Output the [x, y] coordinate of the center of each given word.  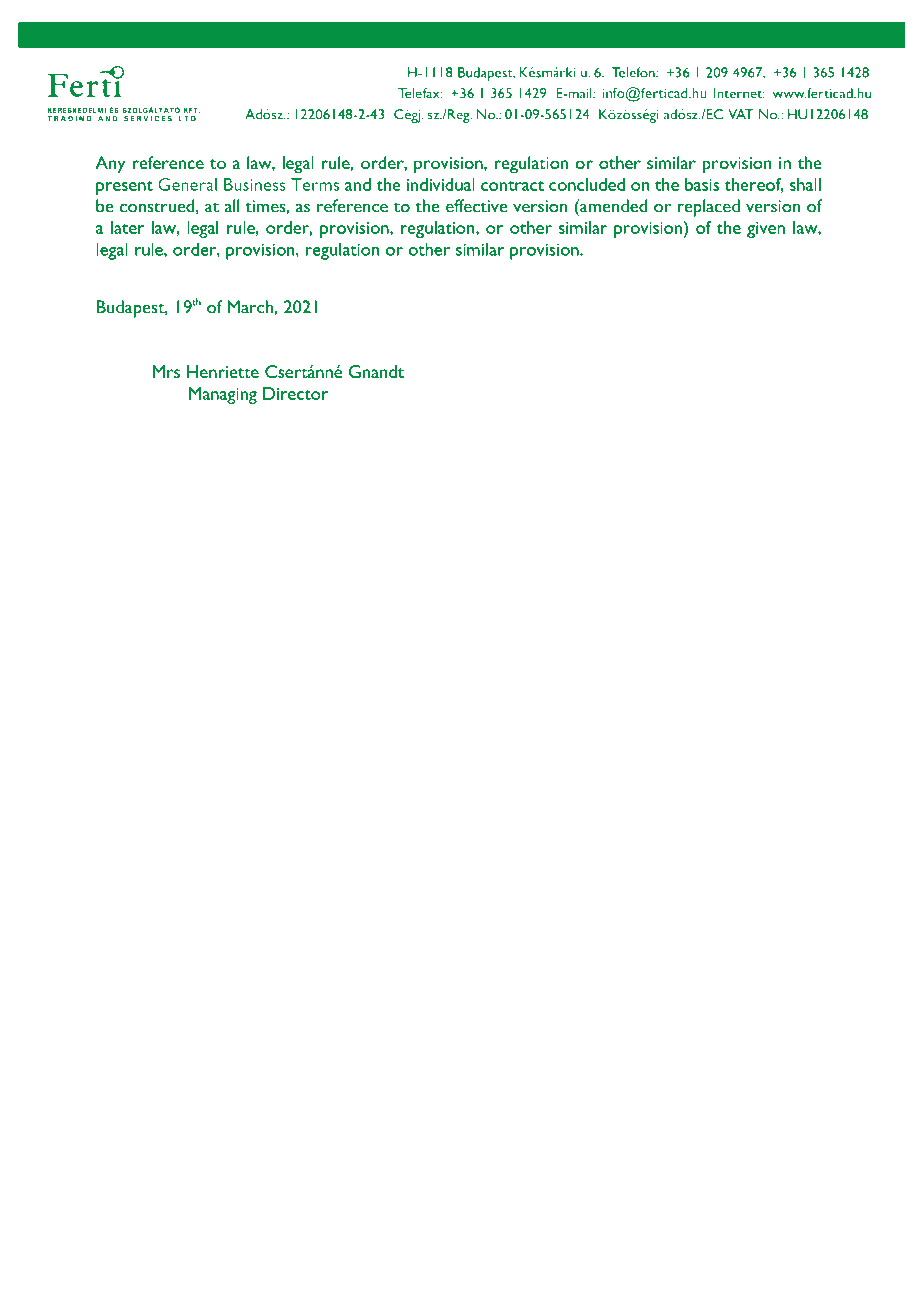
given [766, 230]
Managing [223, 395]
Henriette [223, 371]
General [187, 184]
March [250, 307]
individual [441, 184]
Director [295, 393]
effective [477, 206]
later [127, 227]
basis [702, 184]
